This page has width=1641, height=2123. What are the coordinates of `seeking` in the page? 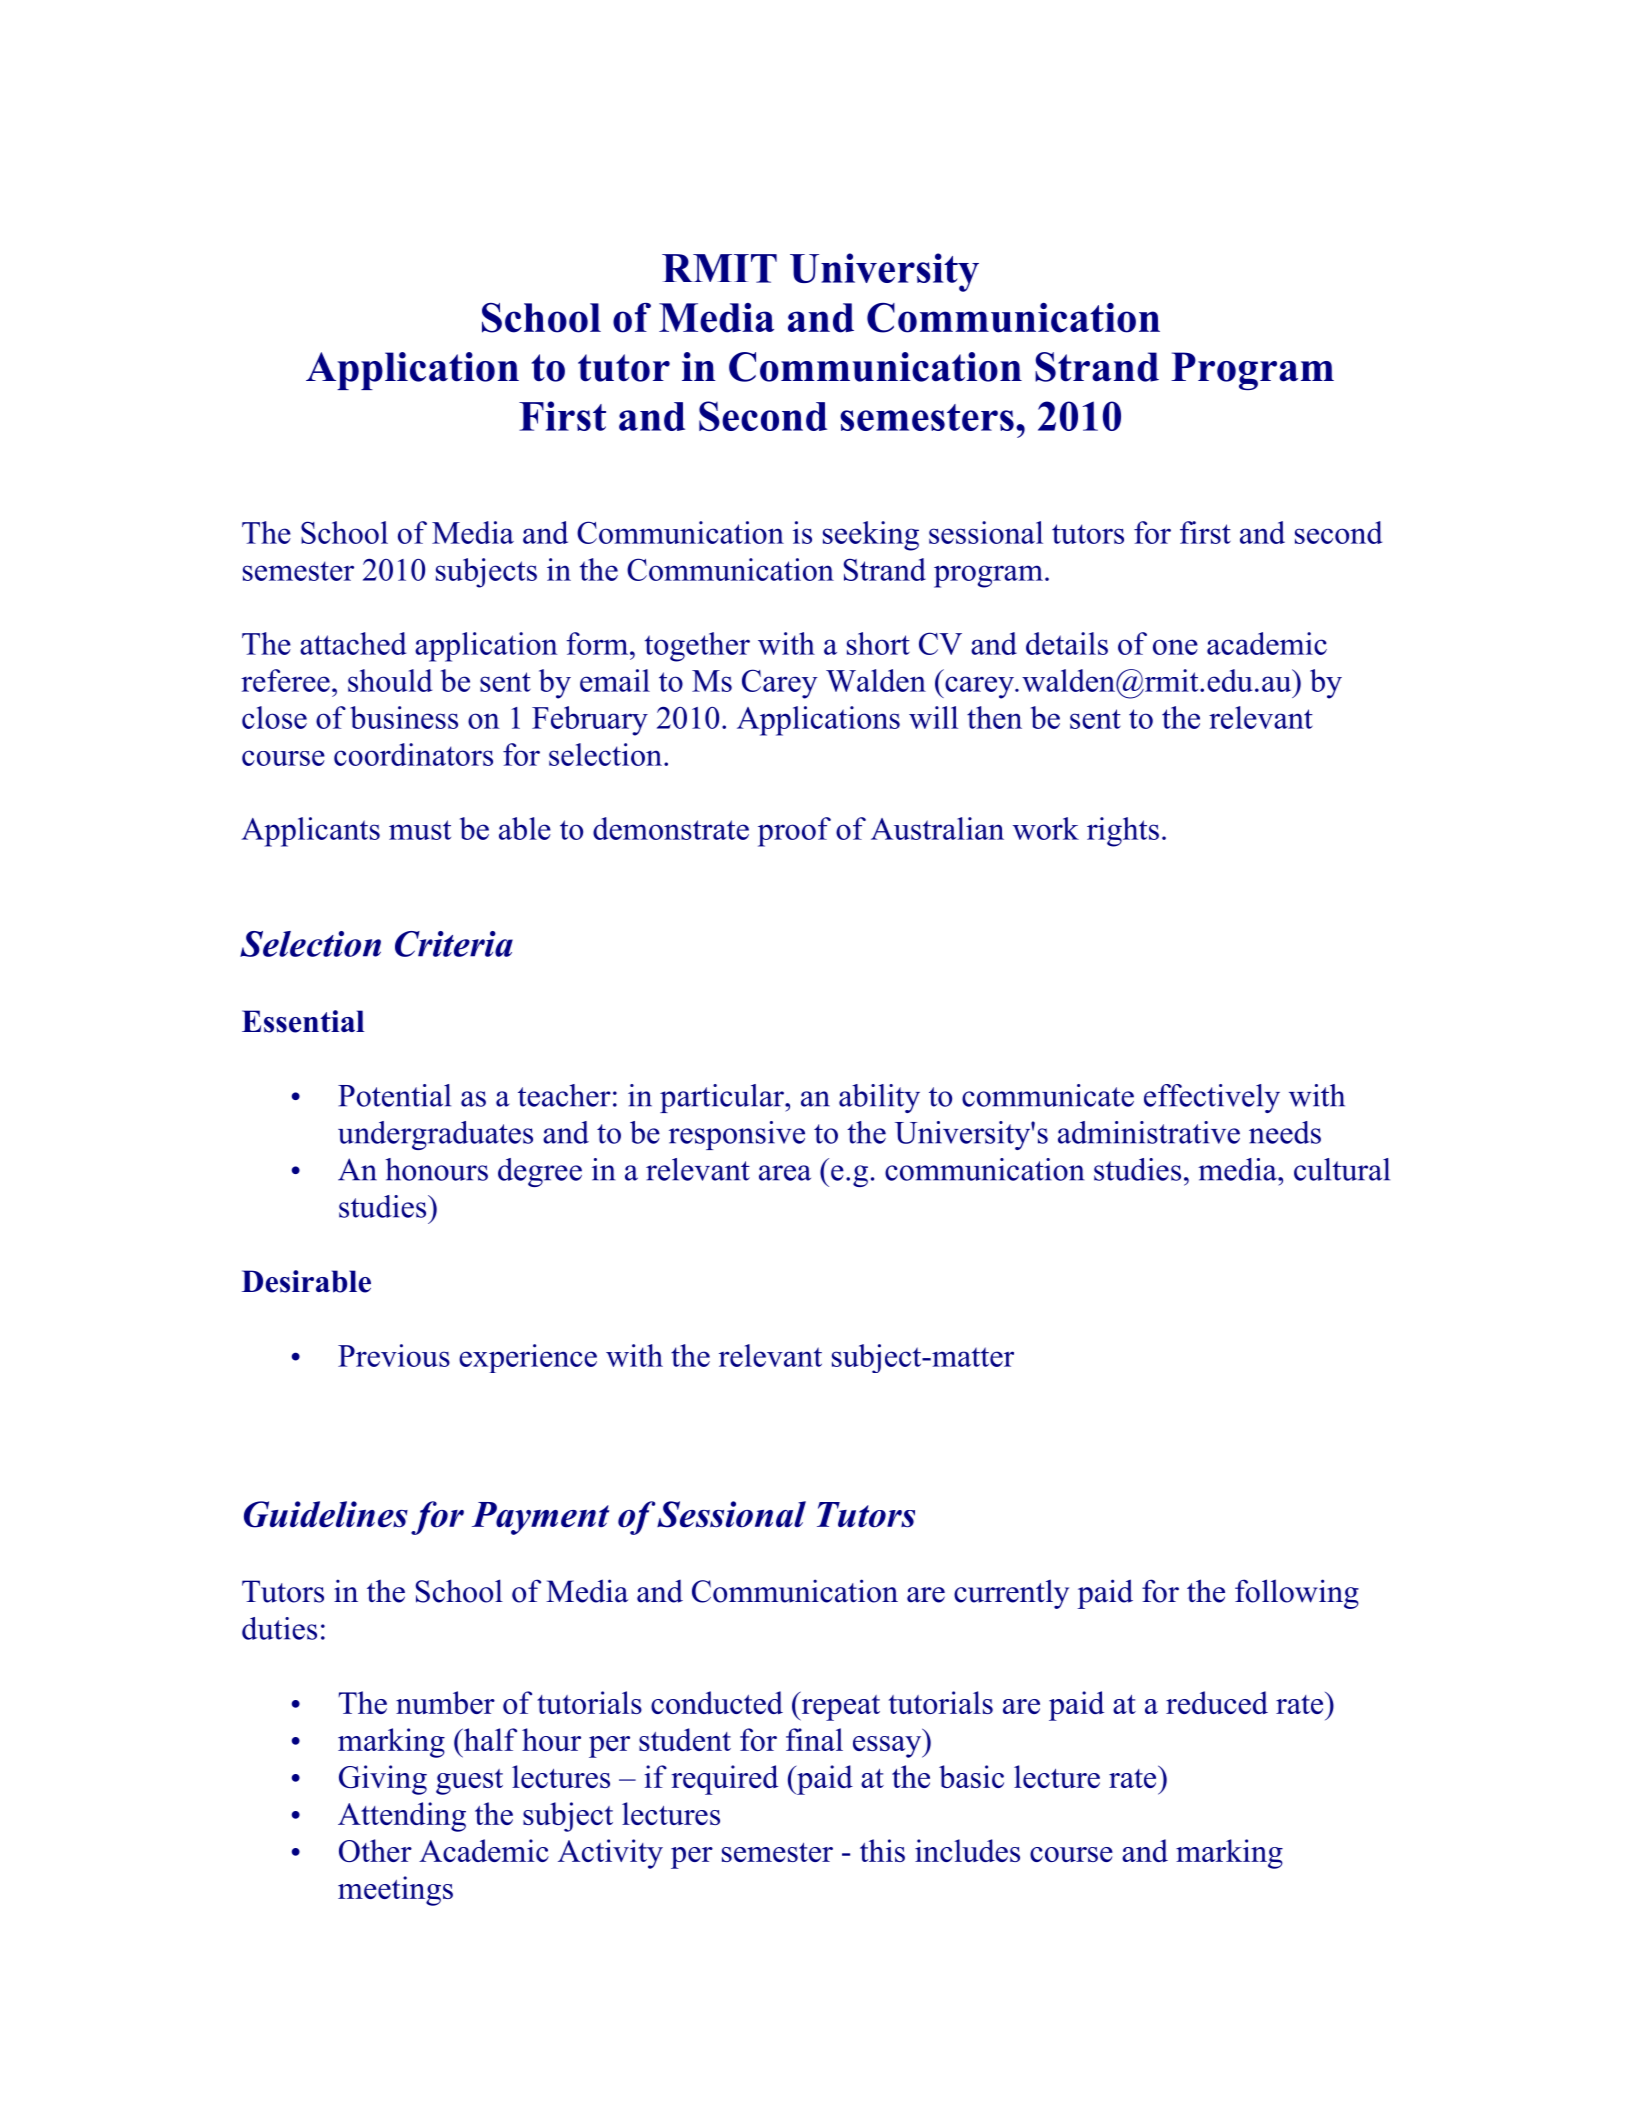 It's located at (871, 536).
